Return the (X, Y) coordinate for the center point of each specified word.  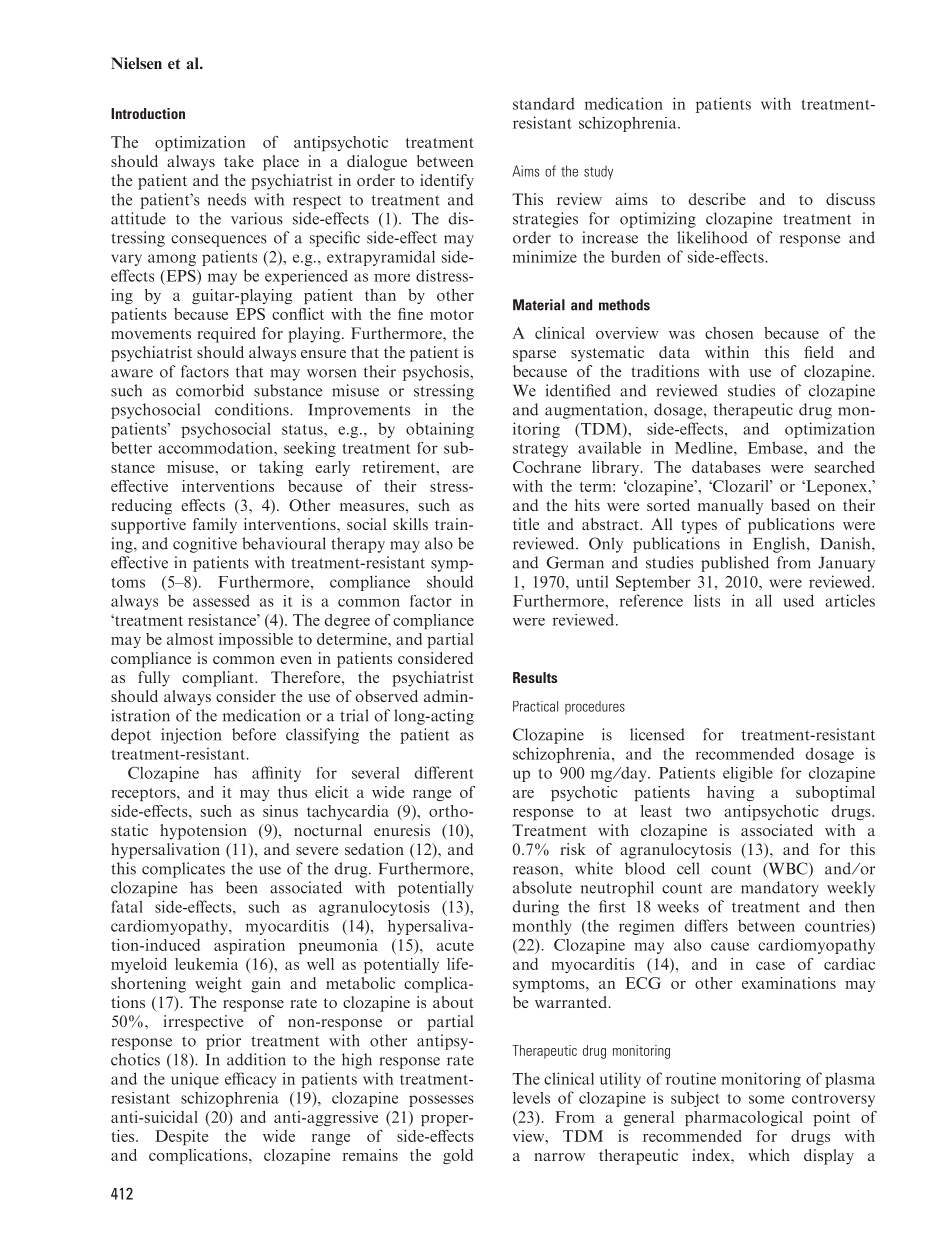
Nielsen (136, 63)
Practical (535, 706)
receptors (144, 794)
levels (531, 1098)
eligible (748, 774)
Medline (705, 448)
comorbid (210, 390)
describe (717, 199)
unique (195, 1080)
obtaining (440, 430)
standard (544, 103)
